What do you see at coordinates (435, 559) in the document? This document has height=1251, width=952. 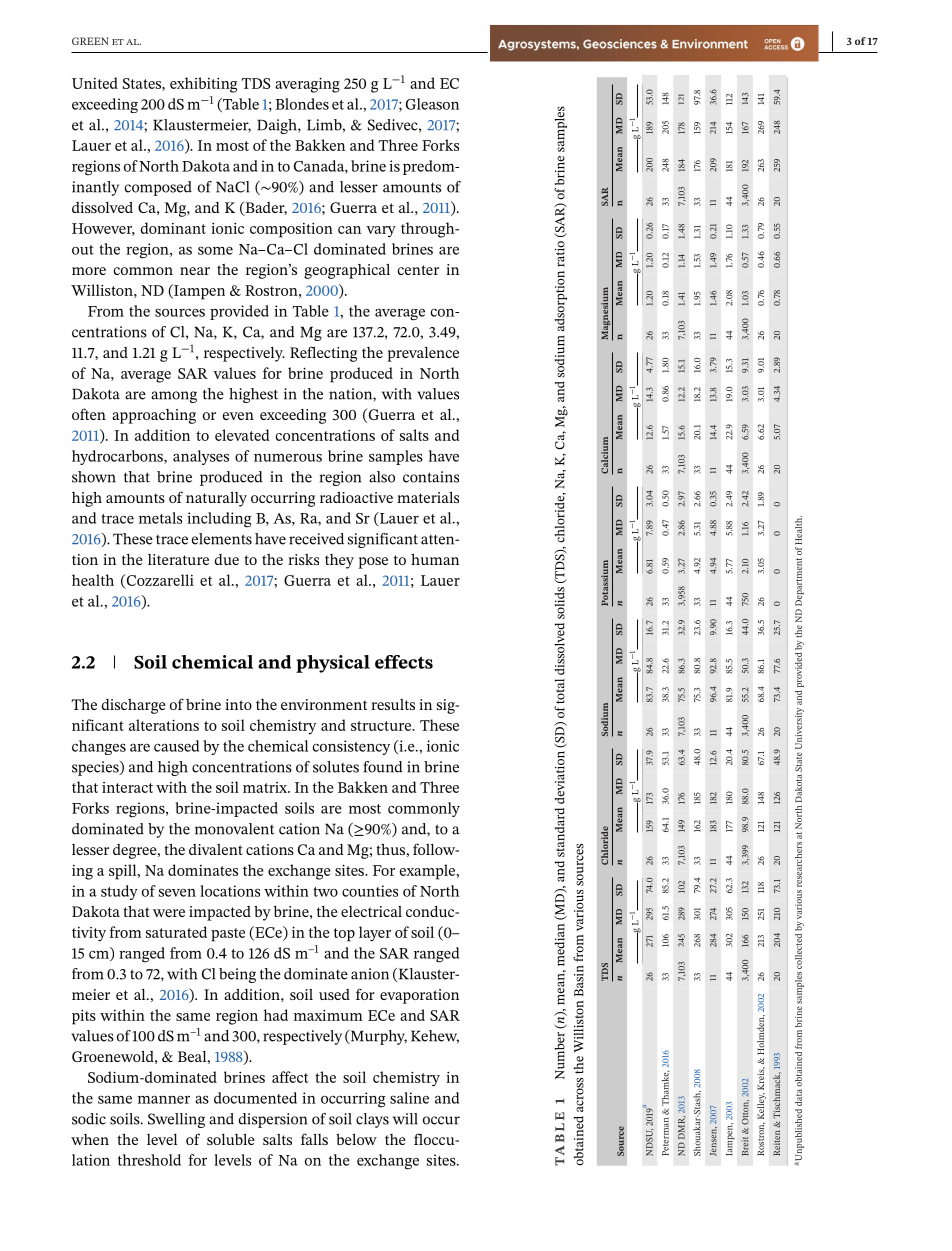 I see `human` at bounding box center [435, 559].
